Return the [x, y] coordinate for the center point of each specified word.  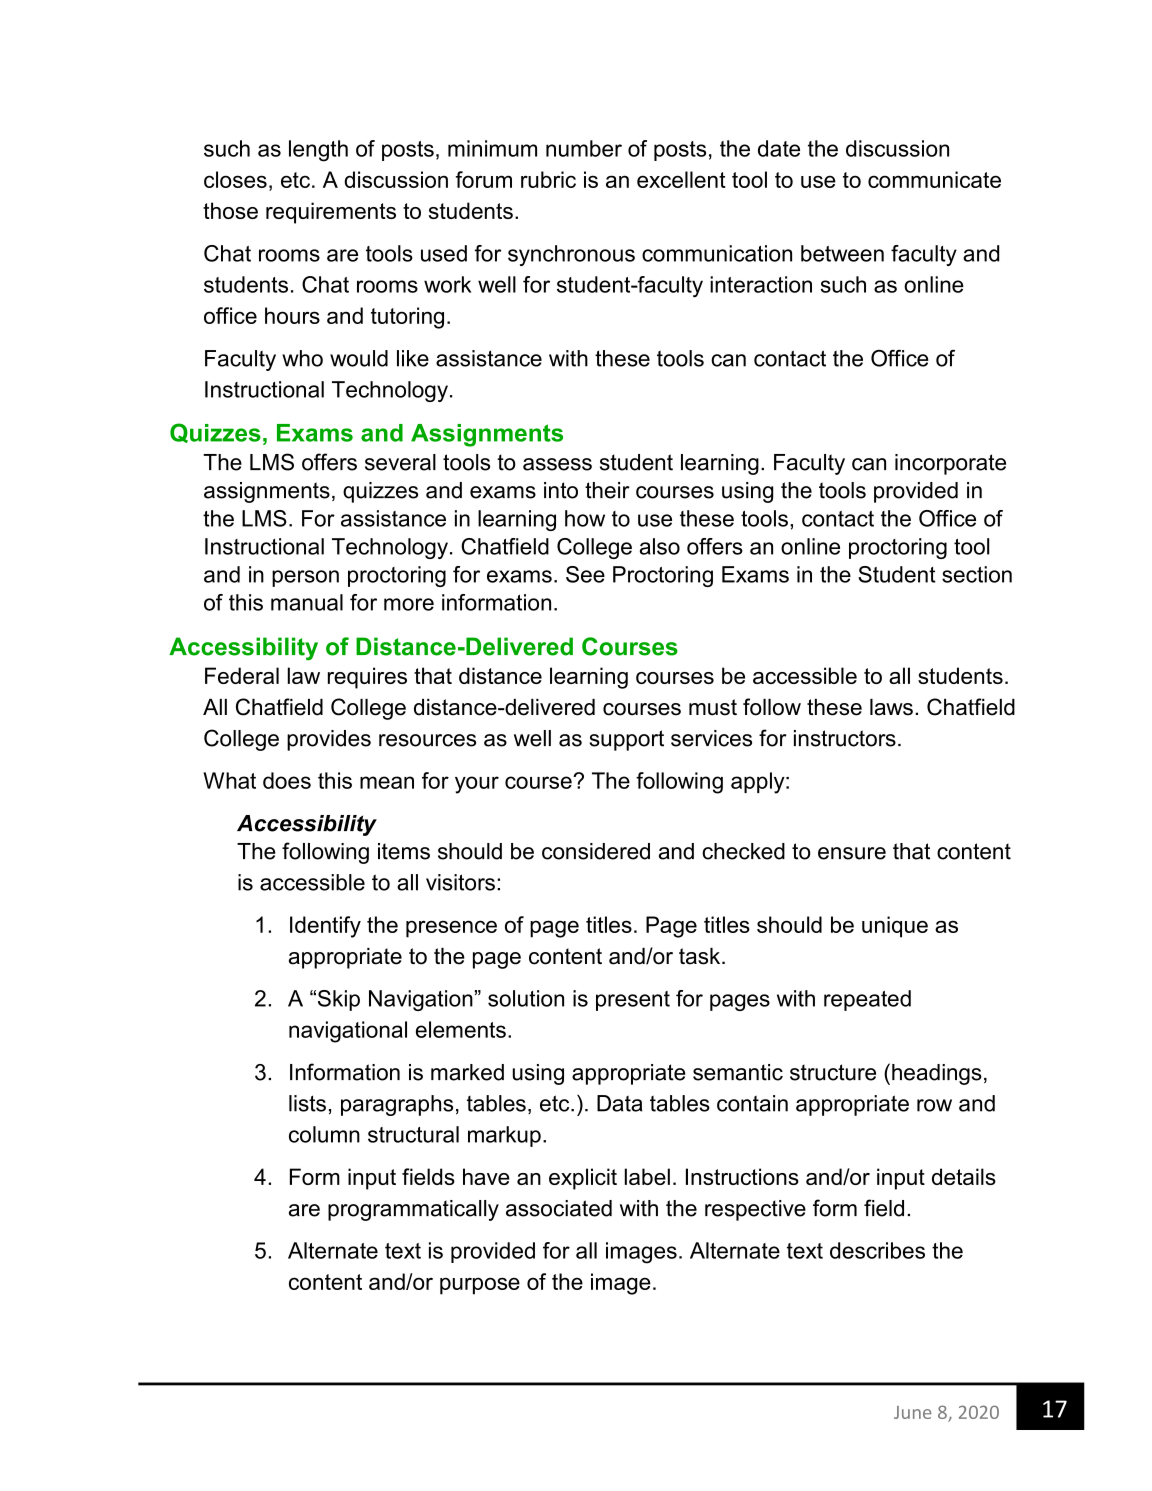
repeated [867, 1000]
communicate [934, 179]
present [633, 1001]
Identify [325, 927]
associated [559, 1208]
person [305, 578]
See [585, 574]
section [977, 574]
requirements [331, 213]
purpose [480, 1286]
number [584, 148]
